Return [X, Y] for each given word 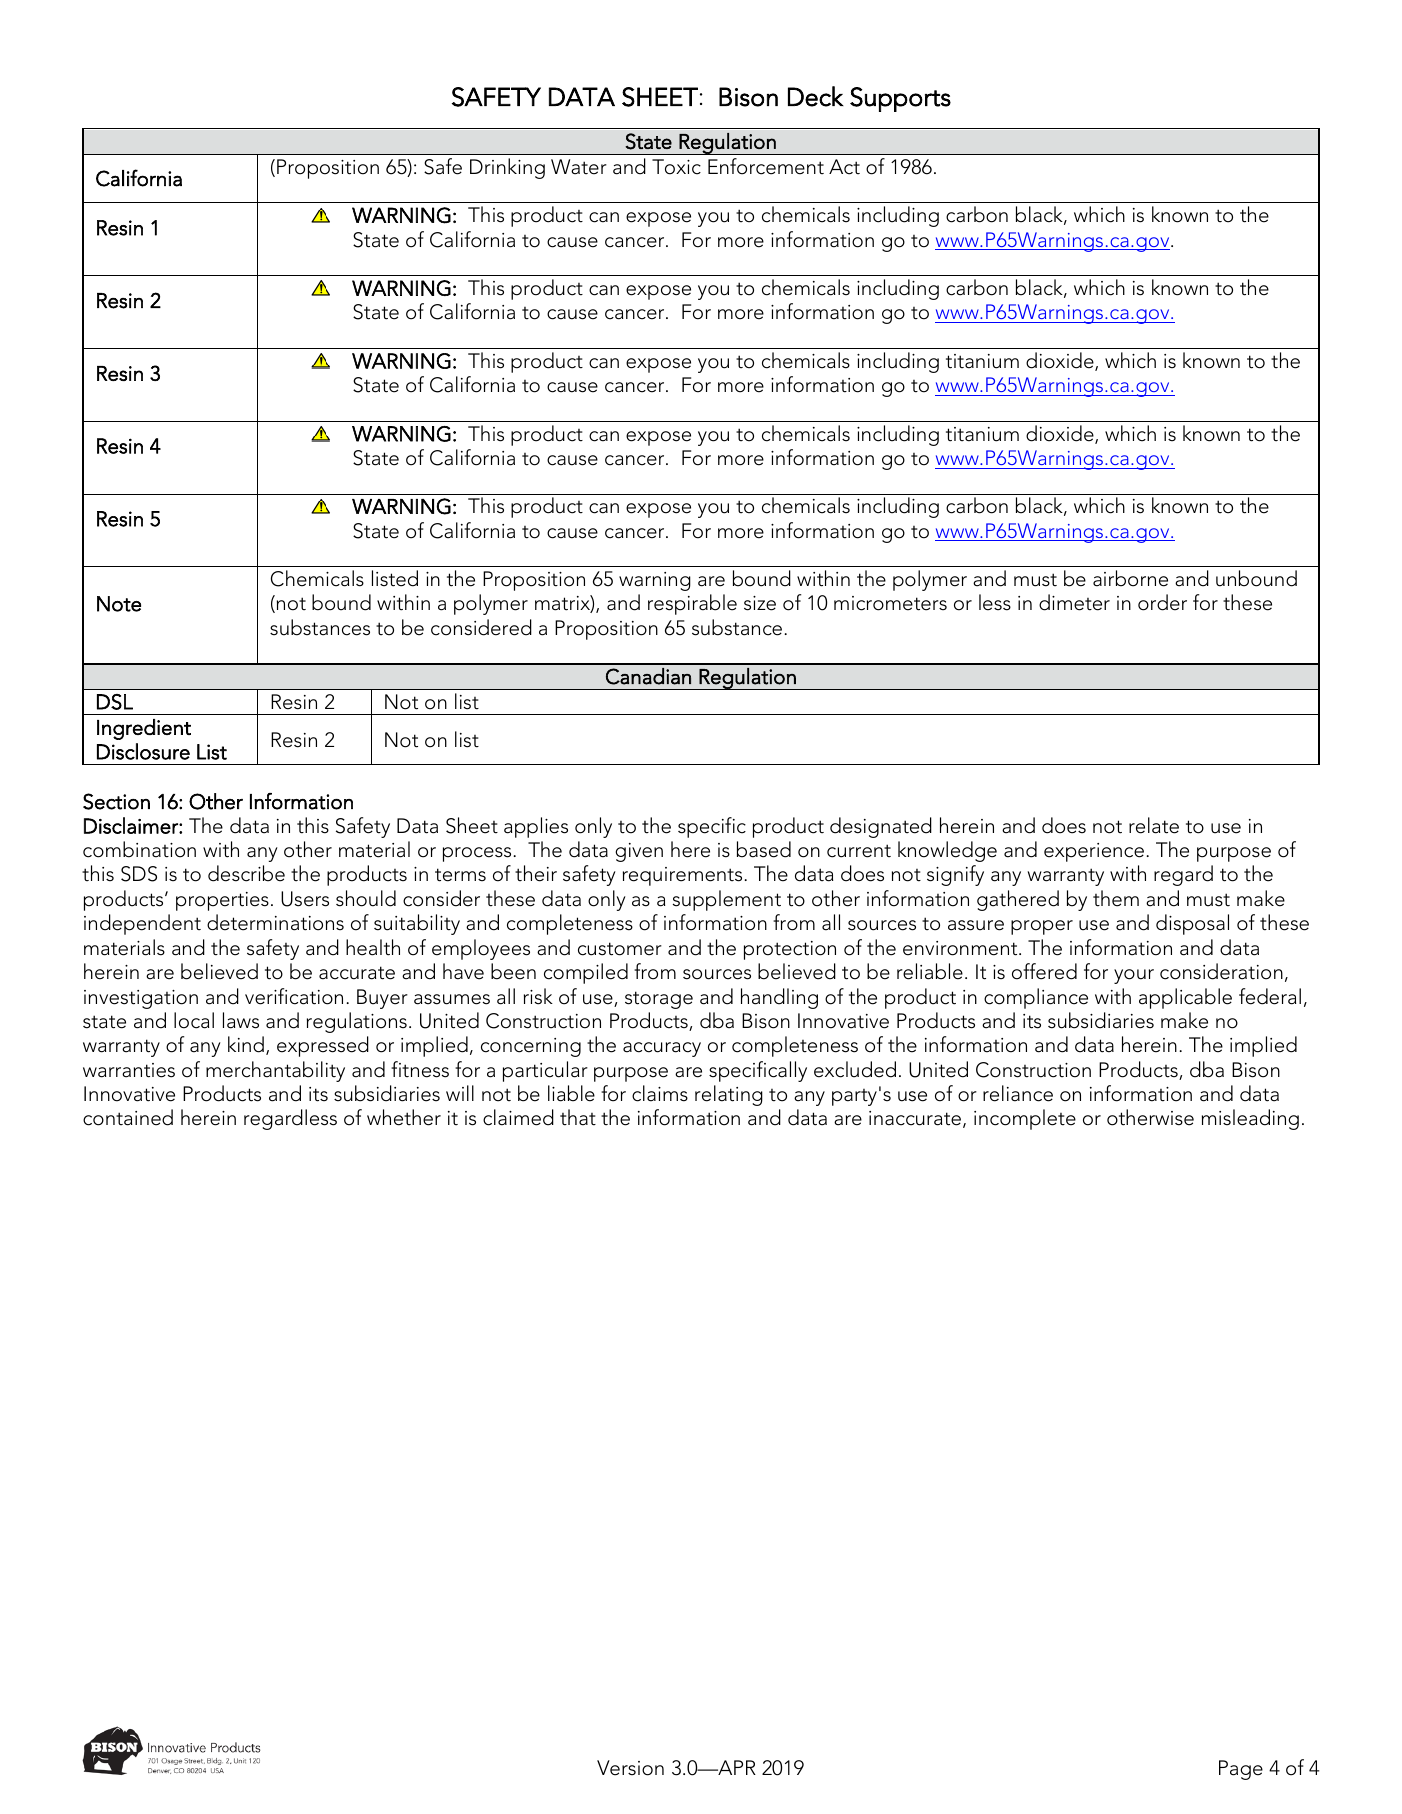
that [578, 1117]
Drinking [507, 168]
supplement [727, 900]
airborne [1130, 578]
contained [128, 1117]
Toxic [676, 167]
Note [119, 604]
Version [630, 1768]
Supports [900, 99]
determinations [275, 922]
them [1116, 898]
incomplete [1025, 1119]
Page [1241, 1770]
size [760, 603]
